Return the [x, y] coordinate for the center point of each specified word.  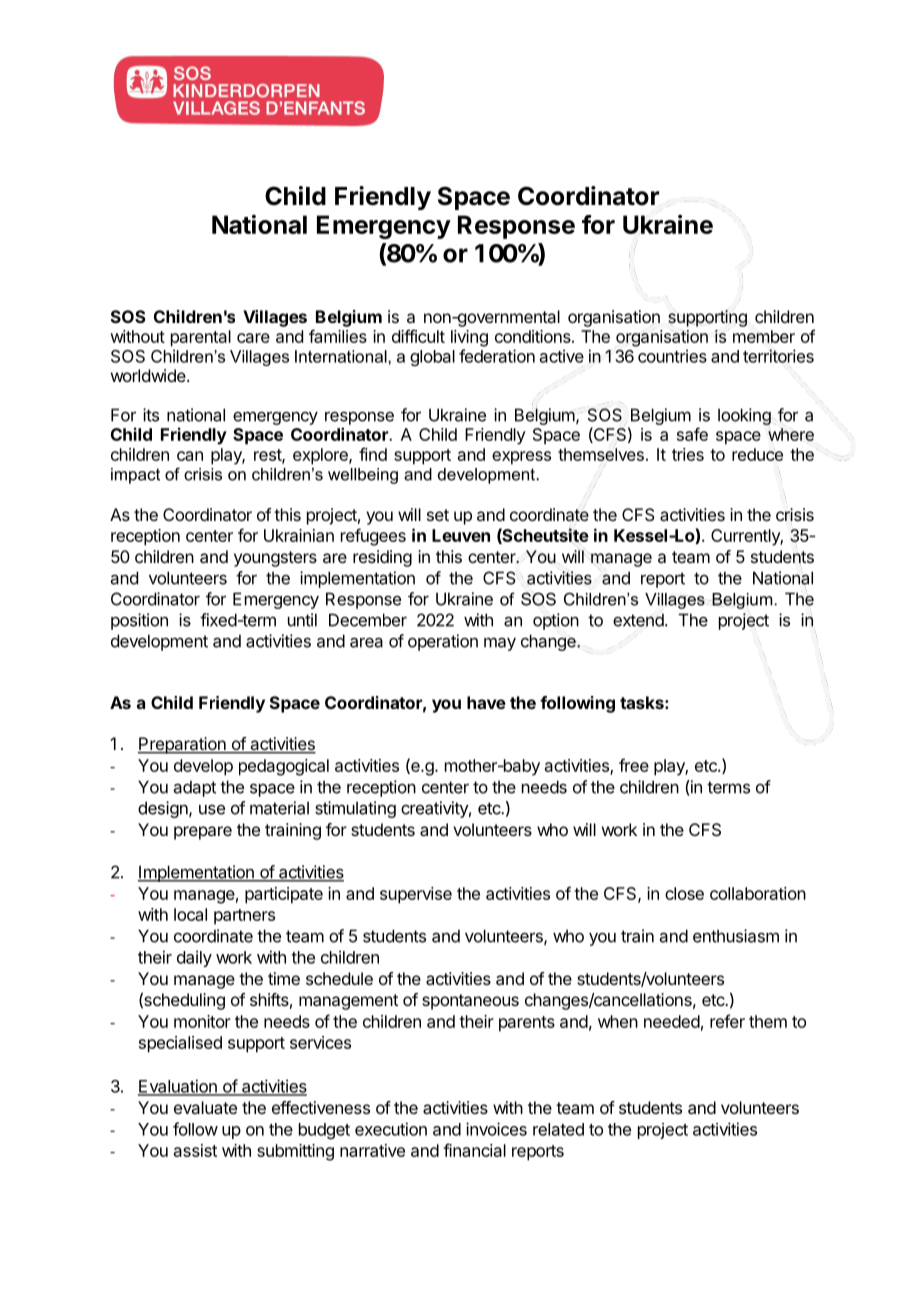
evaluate [205, 1107]
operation [443, 642]
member [764, 336]
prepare [203, 833]
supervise [416, 895]
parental [201, 338]
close [684, 893]
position [139, 621]
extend [638, 620]
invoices [496, 1129]
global [432, 358]
